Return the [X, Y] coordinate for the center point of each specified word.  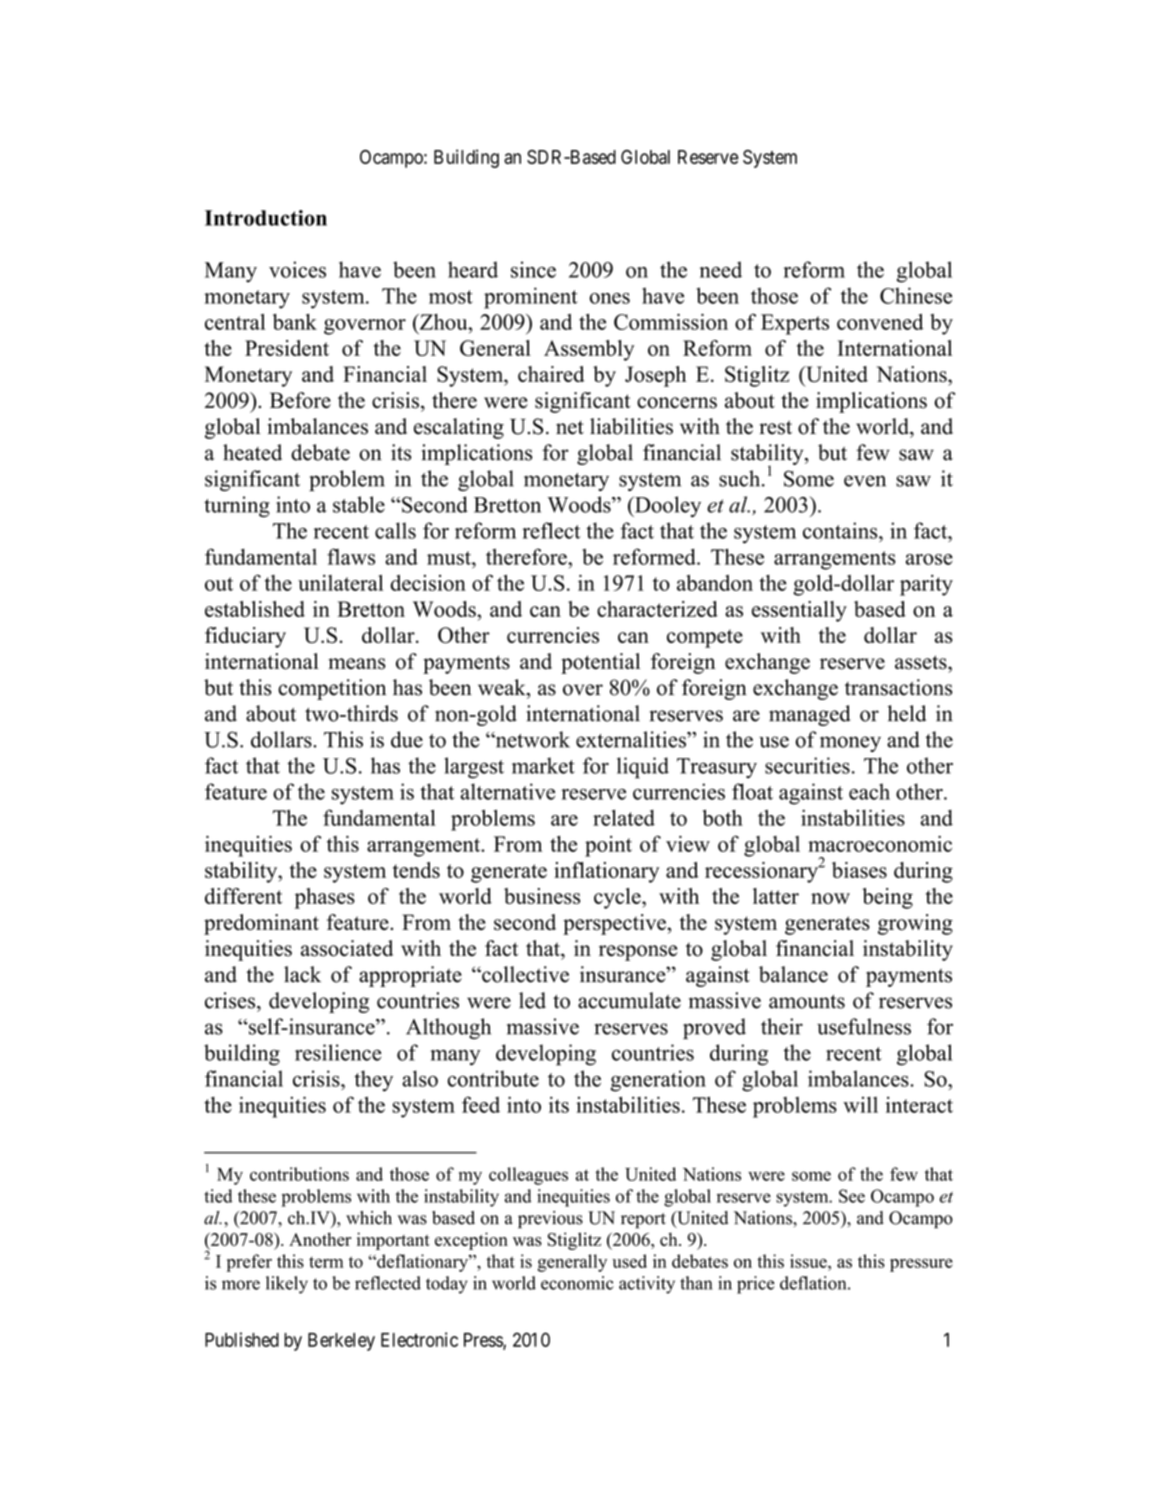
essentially [799, 611]
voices [297, 269]
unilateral [340, 583]
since [533, 269]
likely [287, 1285]
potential [600, 663]
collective [524, 974]
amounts [807, 1002]
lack [302, 974]
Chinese [916, 295]
